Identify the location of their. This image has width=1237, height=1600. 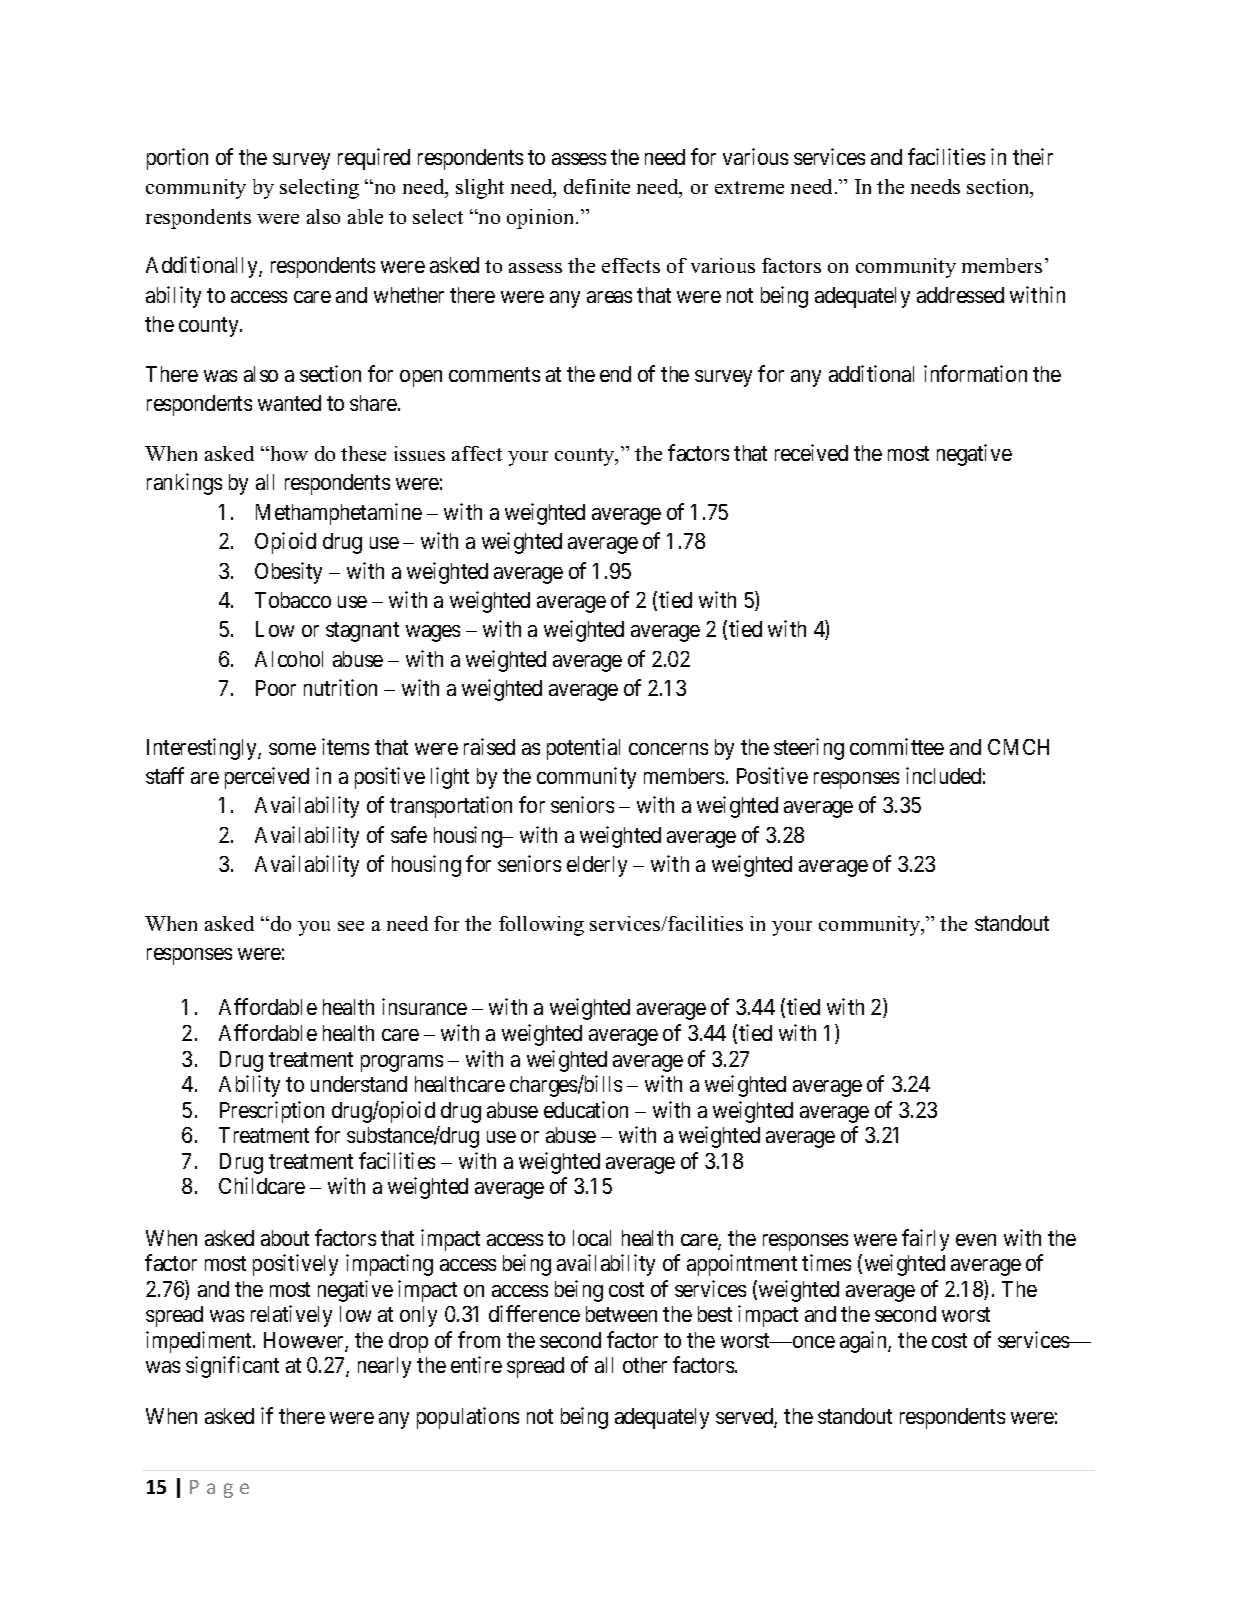
(1033, 156).
